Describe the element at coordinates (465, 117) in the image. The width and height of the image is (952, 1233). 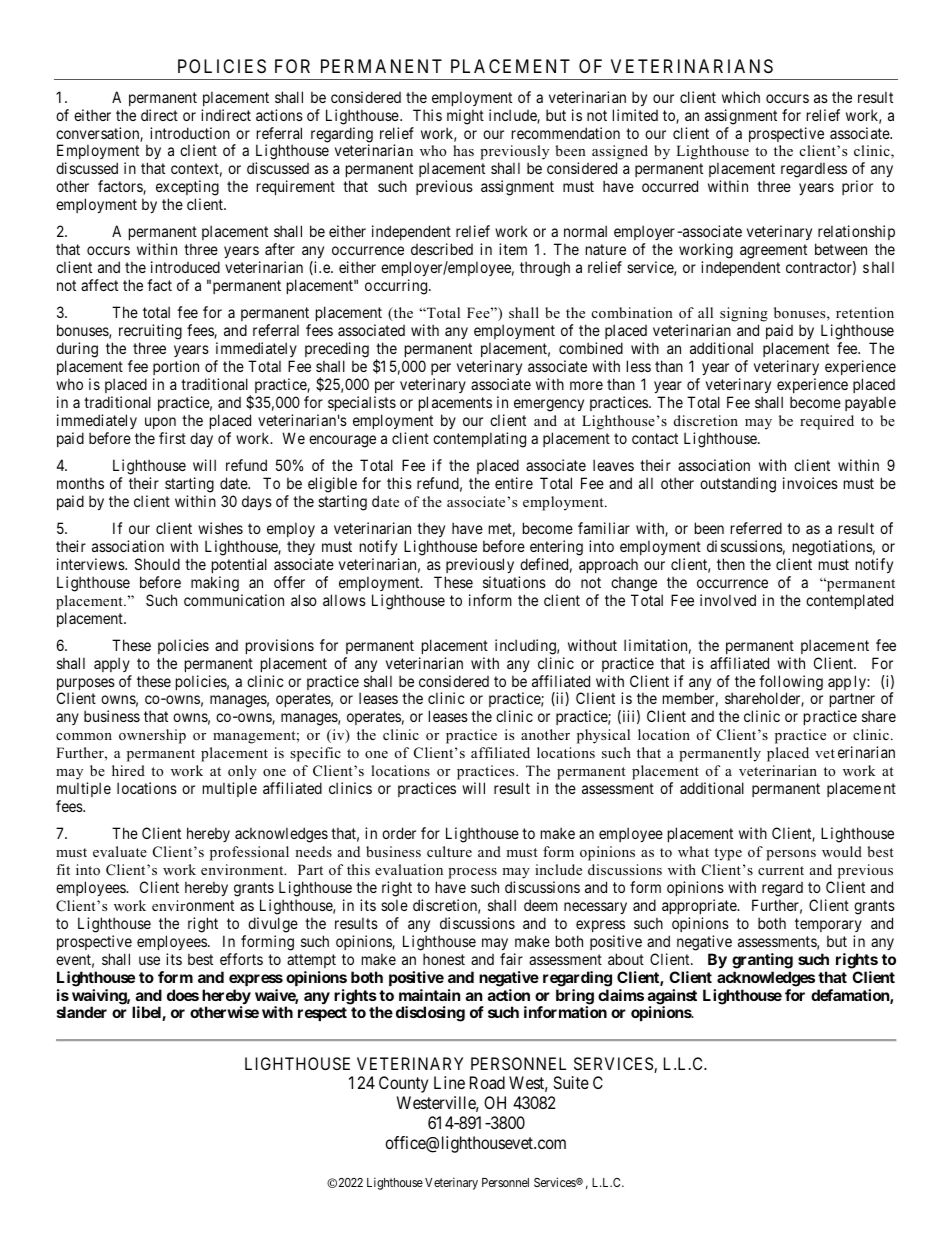
I see `might` at that location.
